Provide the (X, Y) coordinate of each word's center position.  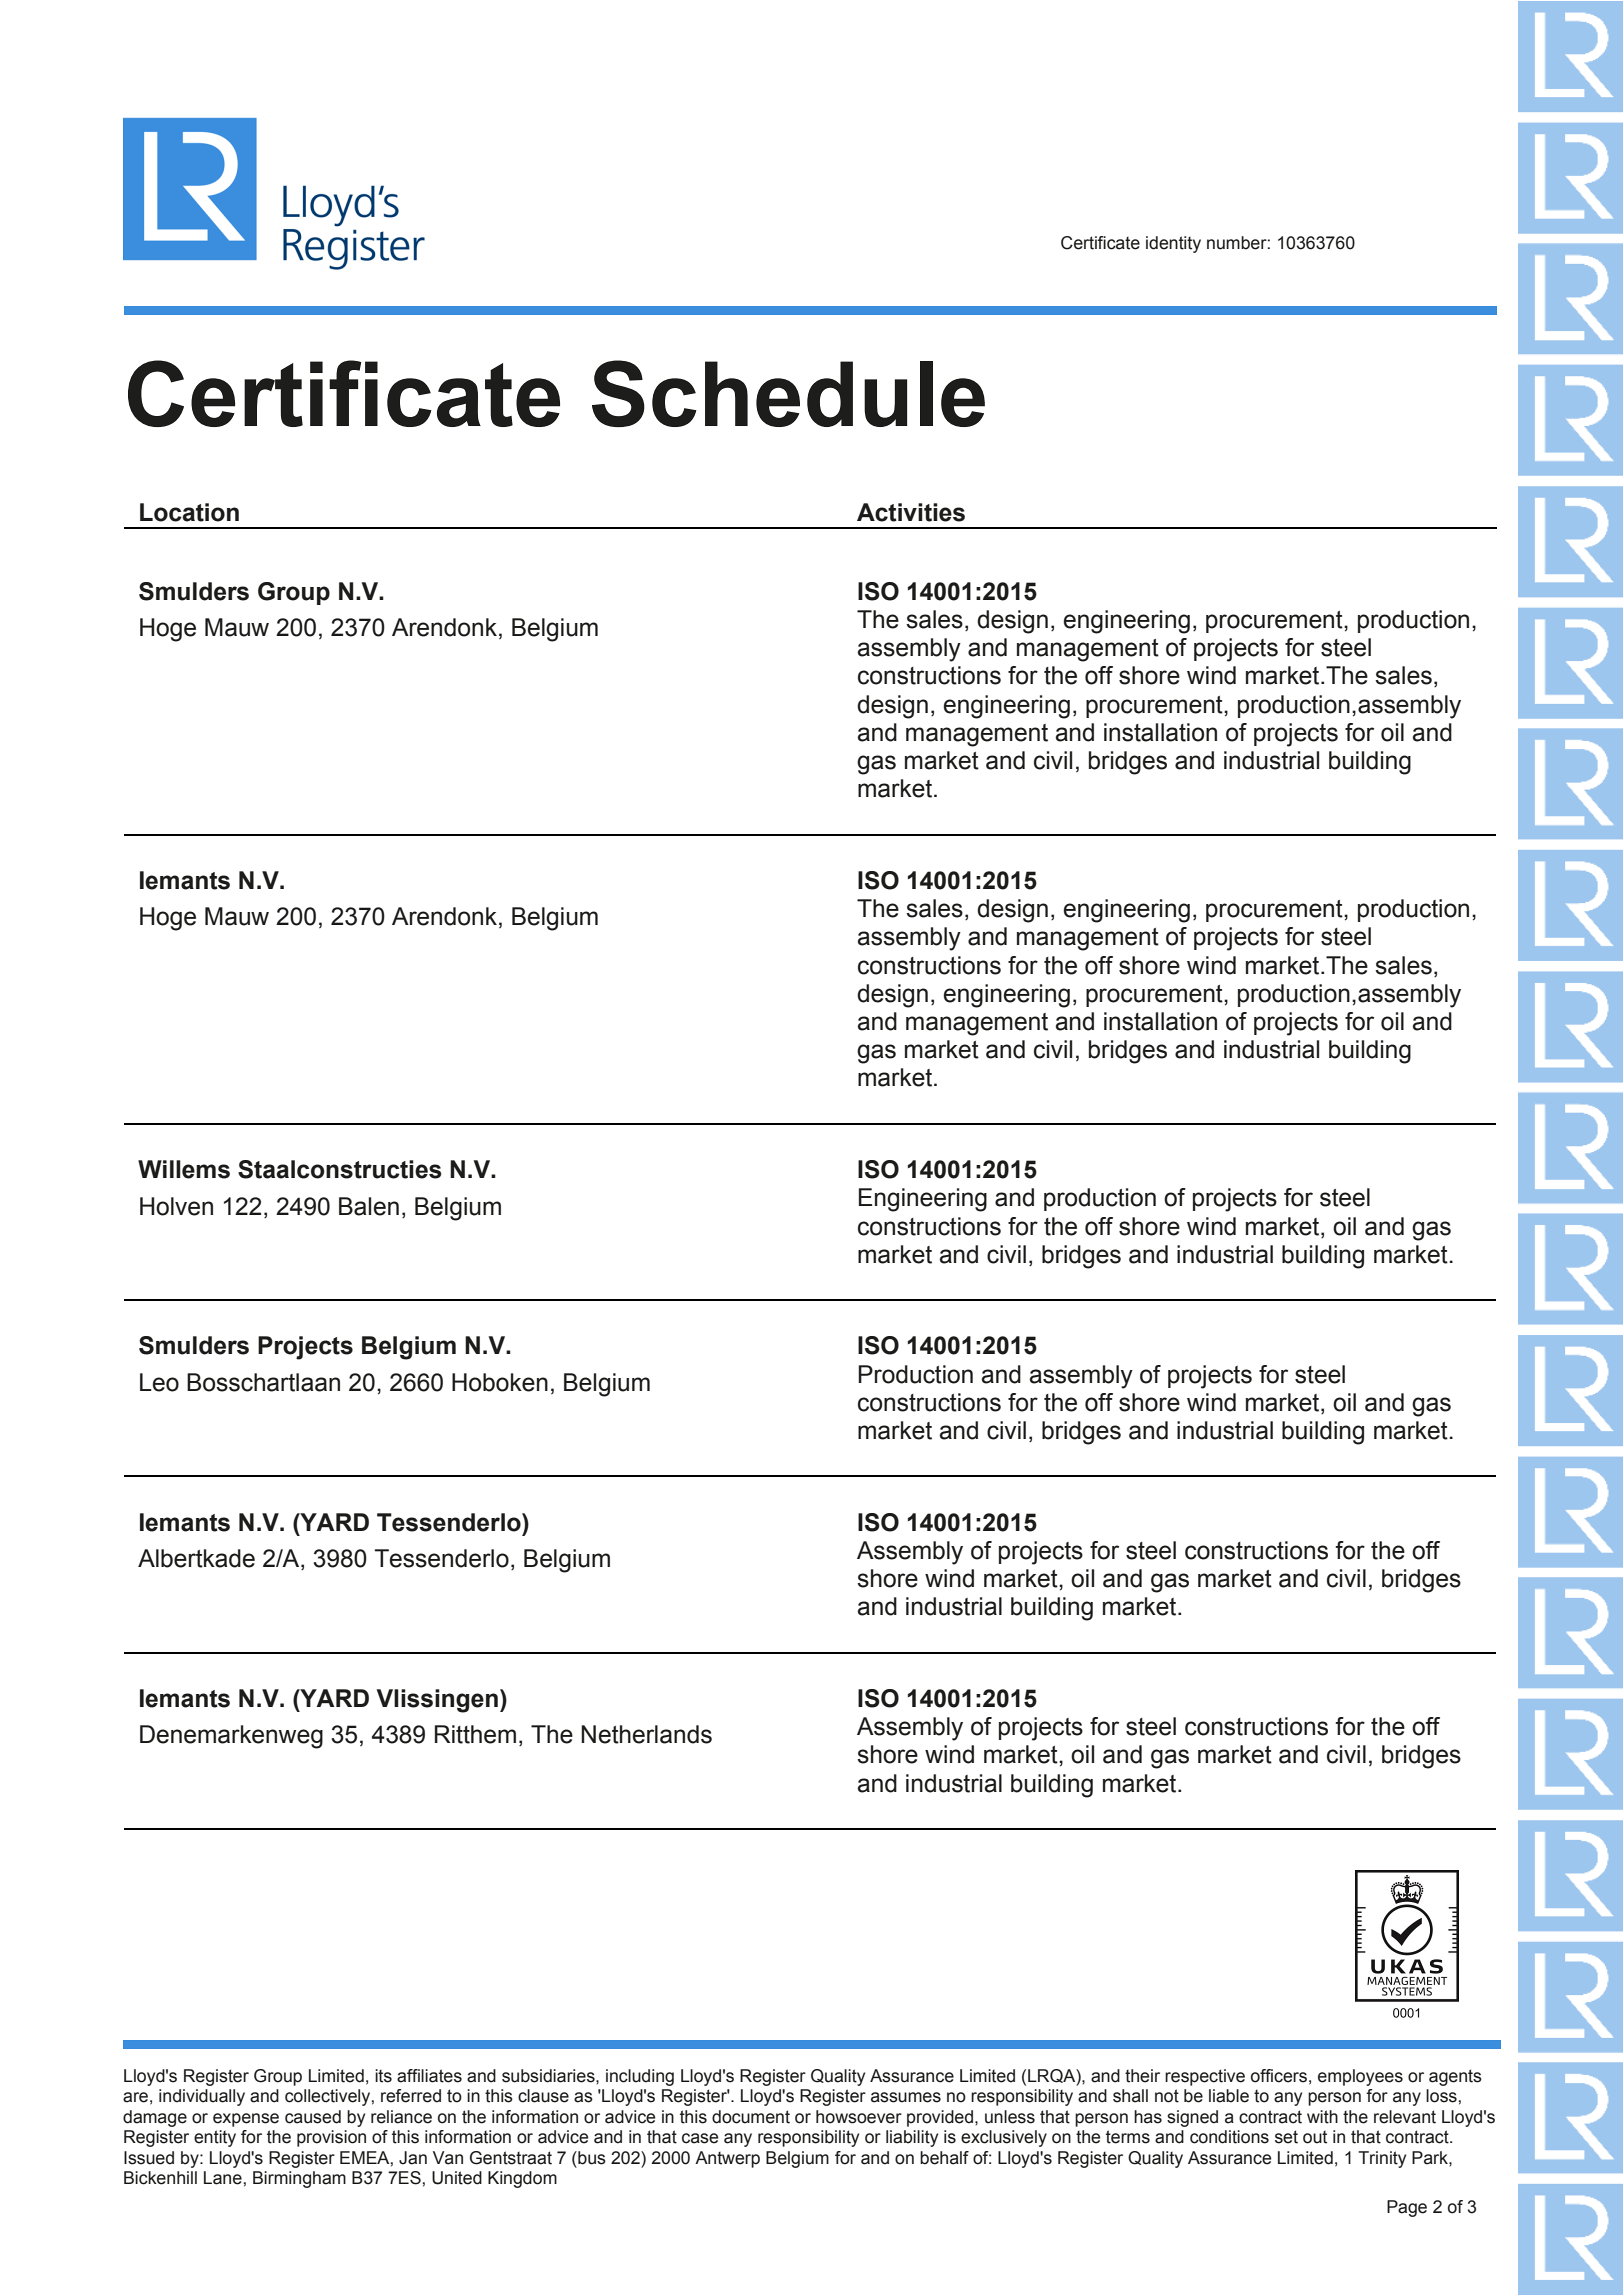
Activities (911, 512)
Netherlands (646, 1734)
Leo (159, 1382)
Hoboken (500, 1382)
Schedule (788, 393)
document (751, 2117)
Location (189, 512)
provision (331, 2138)
